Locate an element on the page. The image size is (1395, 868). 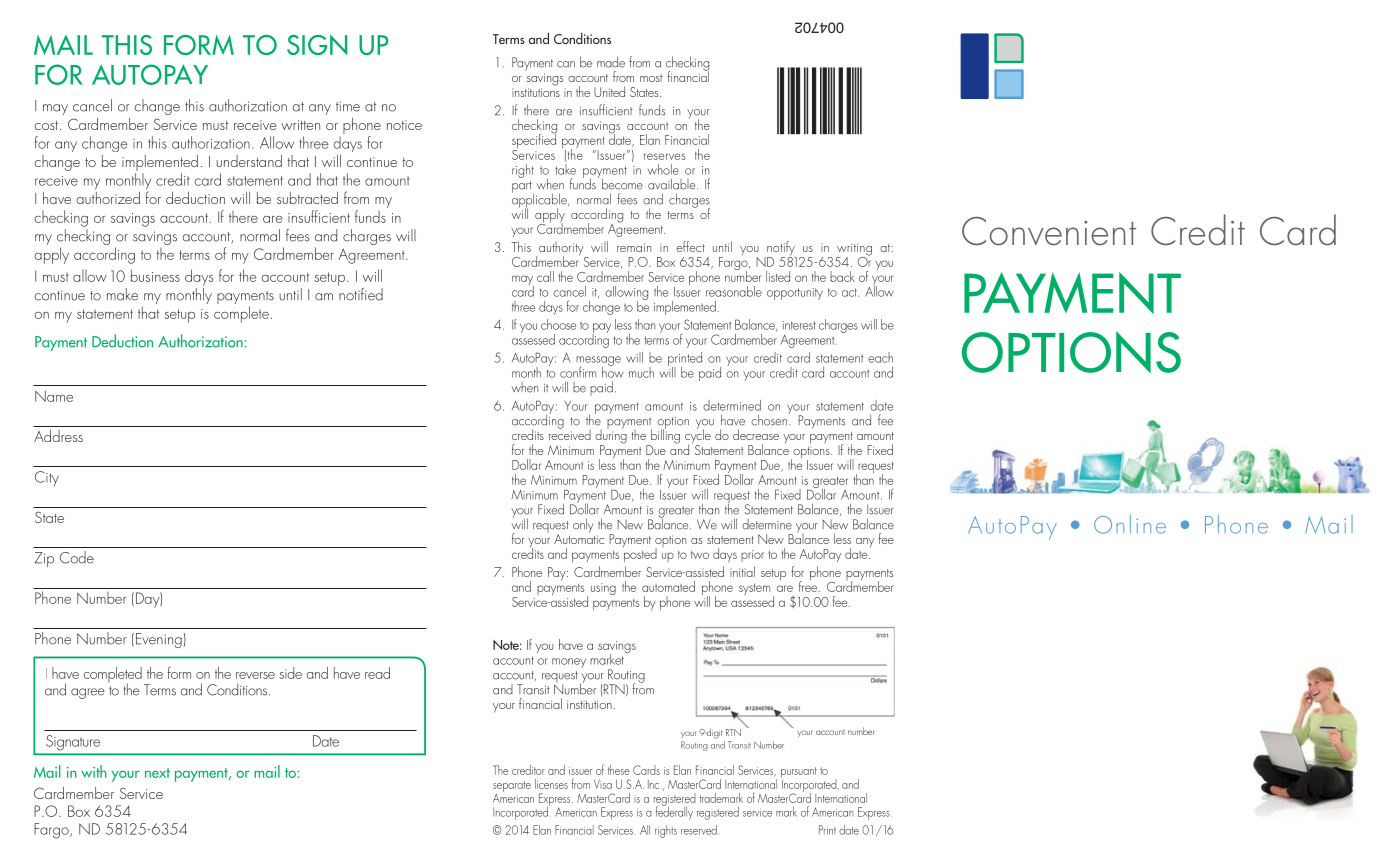
during is located at coordinates (611, 436).
